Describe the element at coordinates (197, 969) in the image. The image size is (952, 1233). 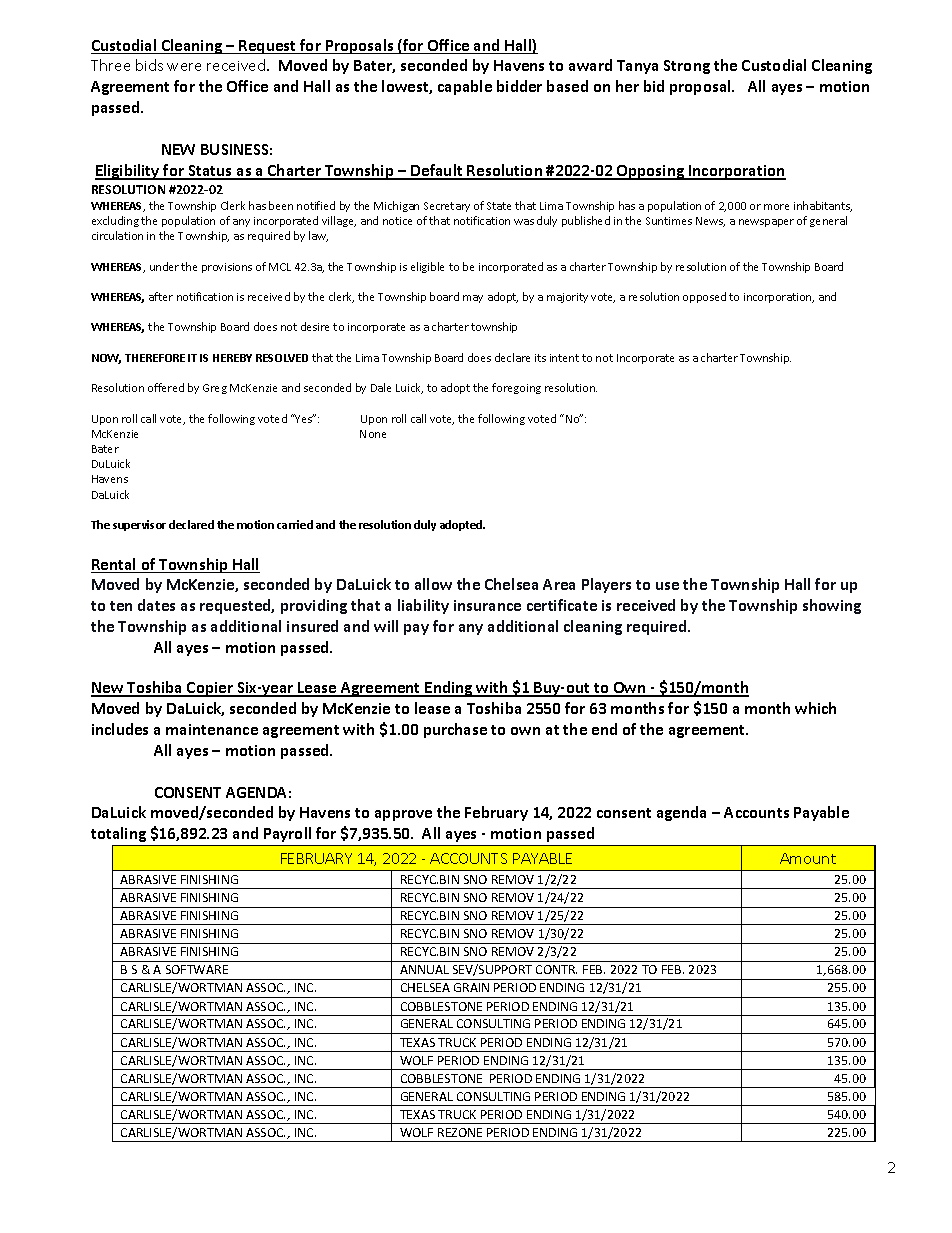
I see `SOFTWARE` at that location.
